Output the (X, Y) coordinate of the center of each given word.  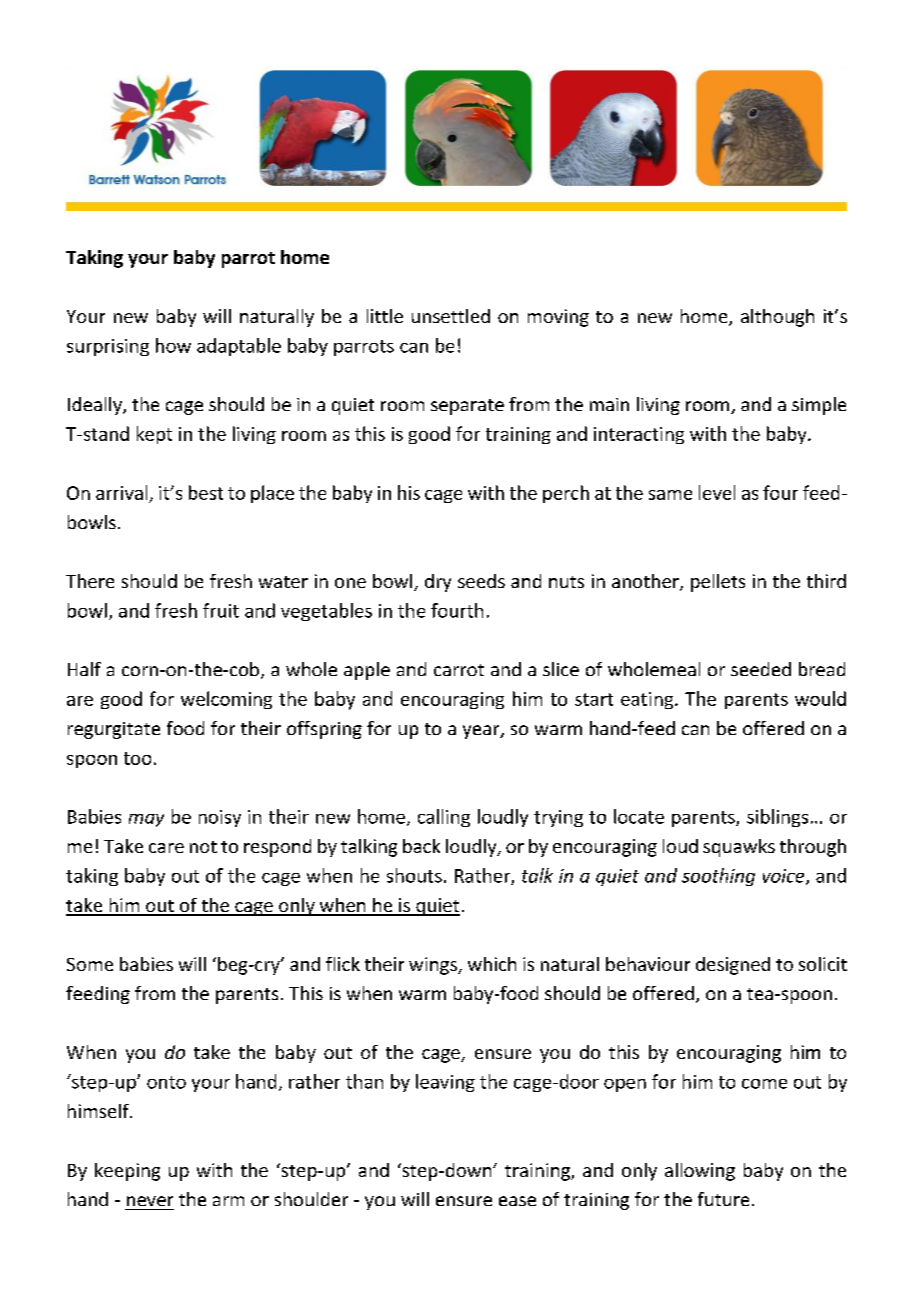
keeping (127, 1172)
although (777, 318)
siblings (777, 818)
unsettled (451, 316)
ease (517, 1201)
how (173, 345)
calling (444, 818)
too (137, 758)
